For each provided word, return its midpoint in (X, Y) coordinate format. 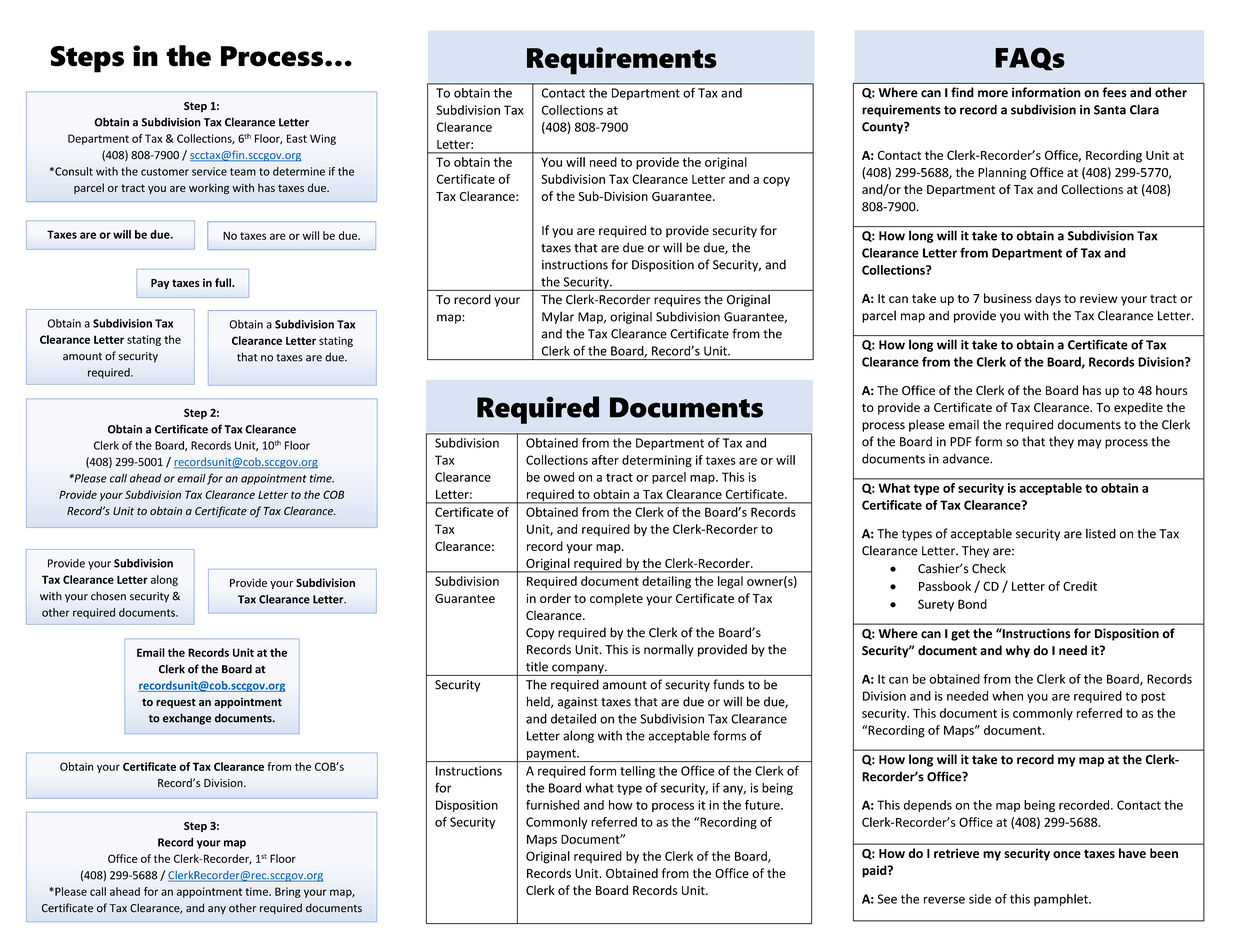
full (224, 282)
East (297, 138)
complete (616, 599)
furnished (552, 805)
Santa (1110, 110)
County (883, 128)
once (1067, 854)
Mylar (558, 317)
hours (1171, 390)
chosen (108, 596)
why (1018, 651)
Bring (288, 892)
